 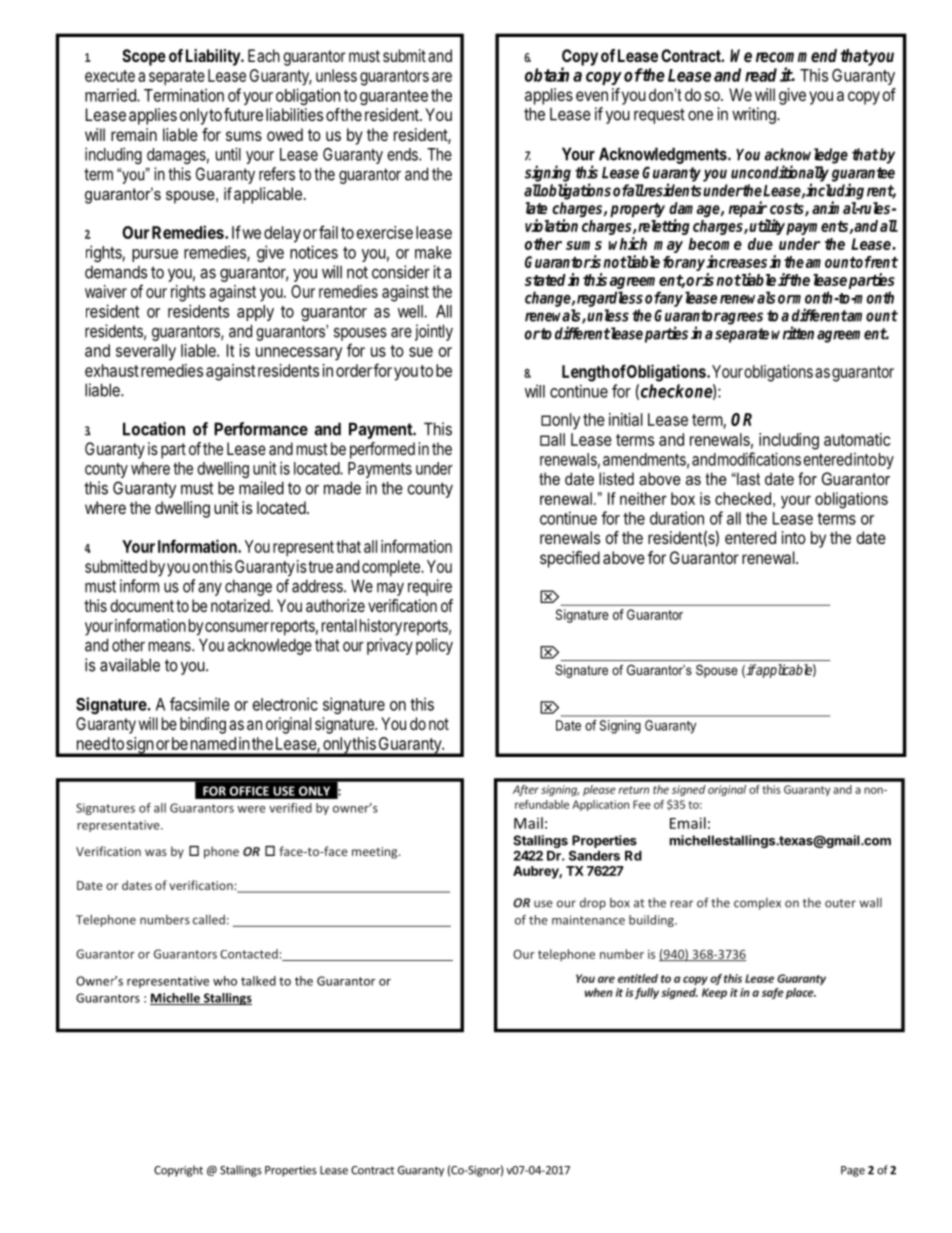 What do you see at coordinates (382, 450) in the screenshot?
I see `performed` at bounding box center [382, 450].
